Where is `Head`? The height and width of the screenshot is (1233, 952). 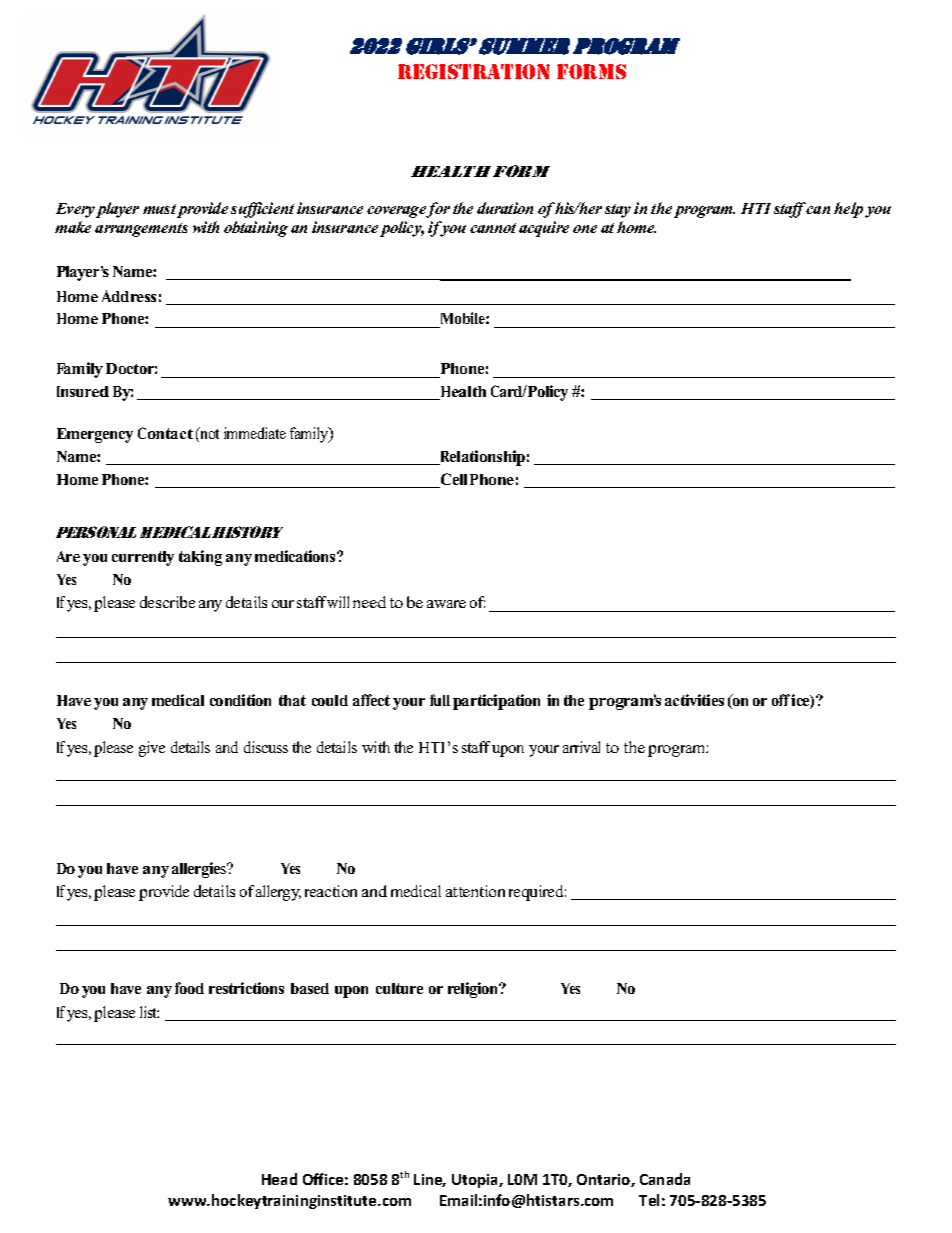 Head is located at coordinates (279, 1179).
